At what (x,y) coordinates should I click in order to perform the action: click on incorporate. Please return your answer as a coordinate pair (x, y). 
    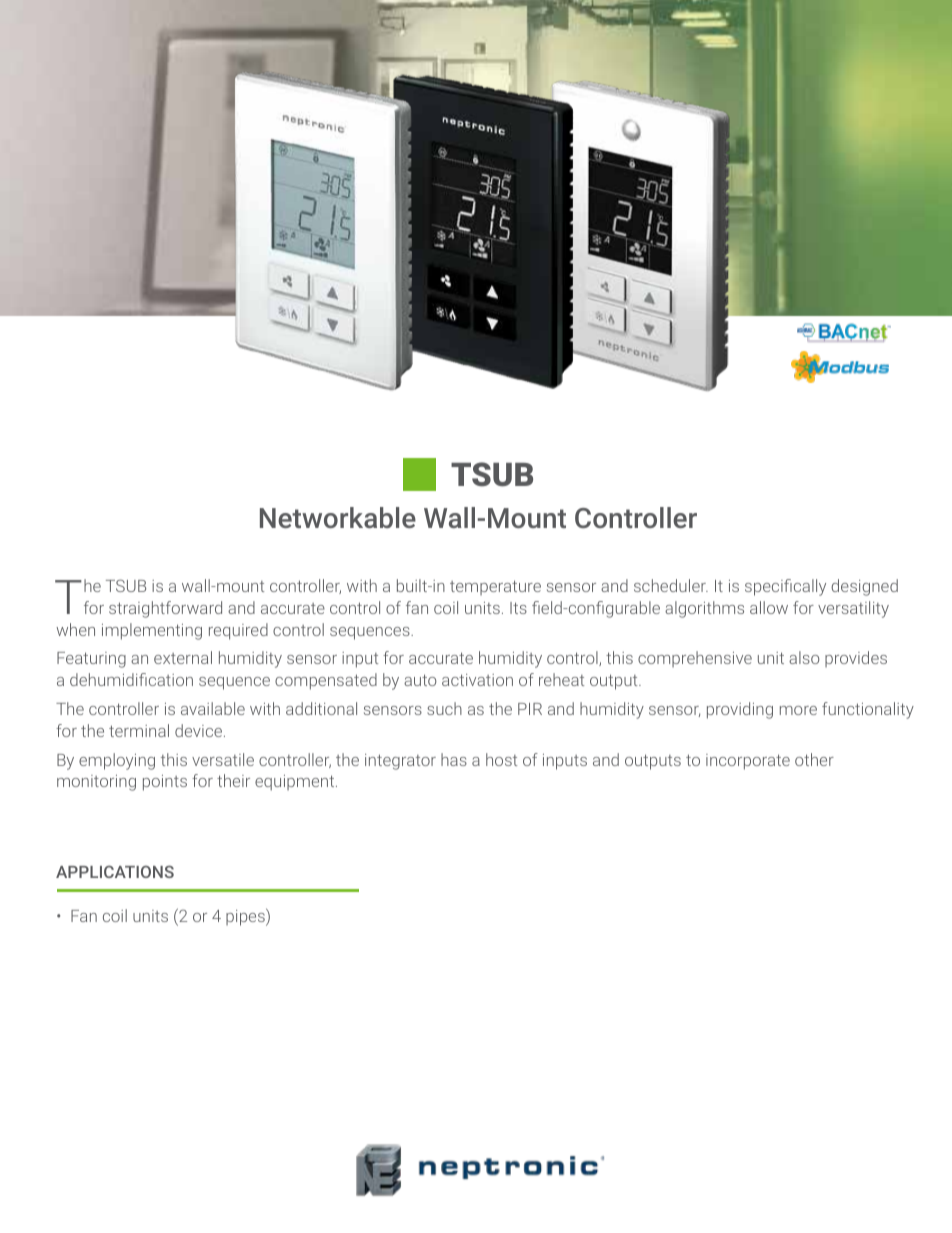
    Looking at the image, I should click on (748, 762).
